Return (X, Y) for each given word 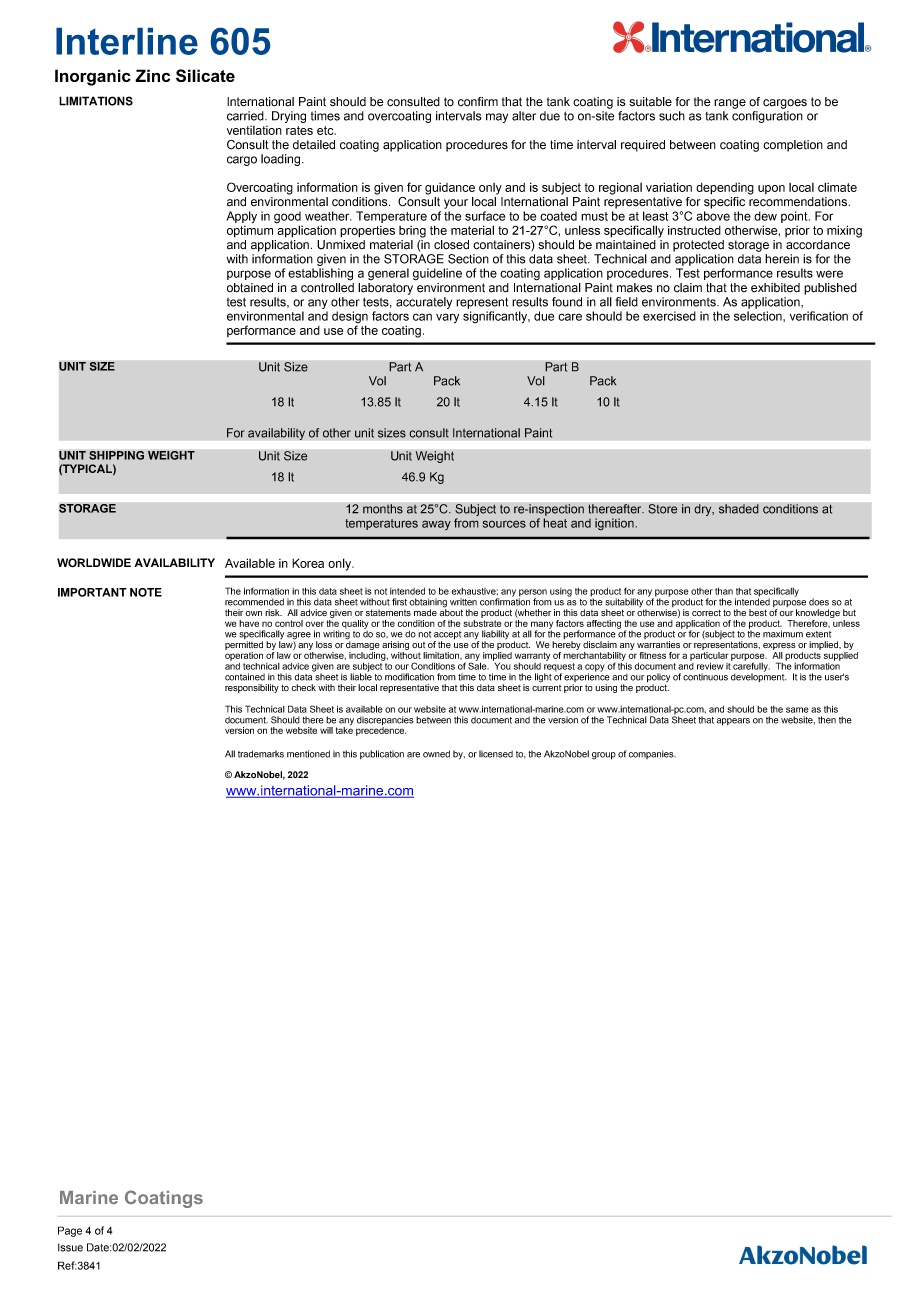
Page (70, 1231)
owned (436, 754)
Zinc (152, 75)
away (436, 525)
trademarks (261, 754)
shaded (739, 509)
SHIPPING (116, 455)
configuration (767, 117)
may (497, 118)
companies (652, 754)
